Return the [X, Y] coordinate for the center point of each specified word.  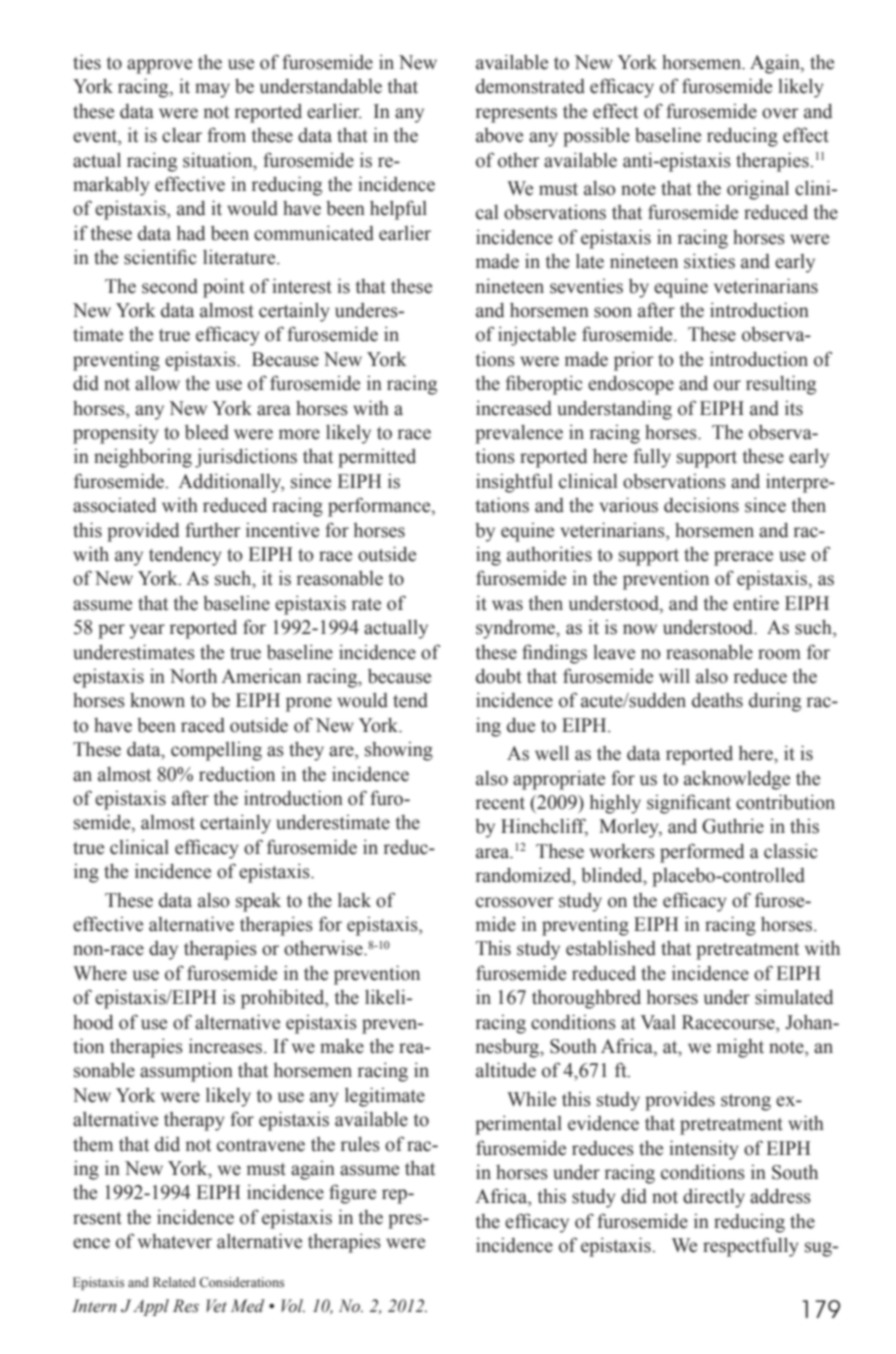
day [163, 950]
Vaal [658, 1022]
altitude [506, 1070]
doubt [499, 676]
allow [157, 383]
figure [352, 1194]
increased [514, 408]
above [499, 135]
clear [182, 135]
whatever [175, 1241]
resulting [781, 385]
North [193, 676]
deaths [717, 700]
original [758, 190]
